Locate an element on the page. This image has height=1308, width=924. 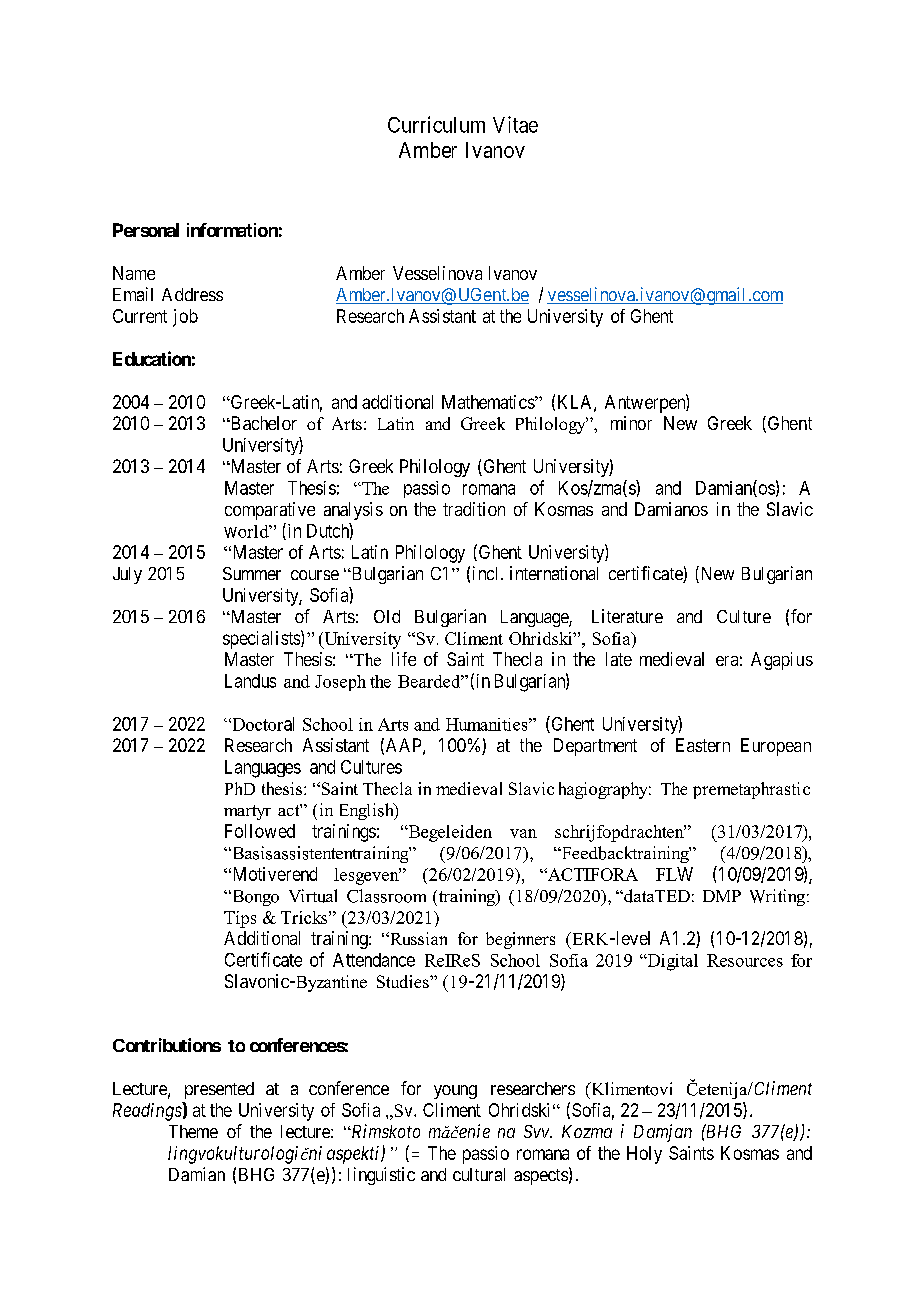
martyr is located at coordinates (247, 812).
